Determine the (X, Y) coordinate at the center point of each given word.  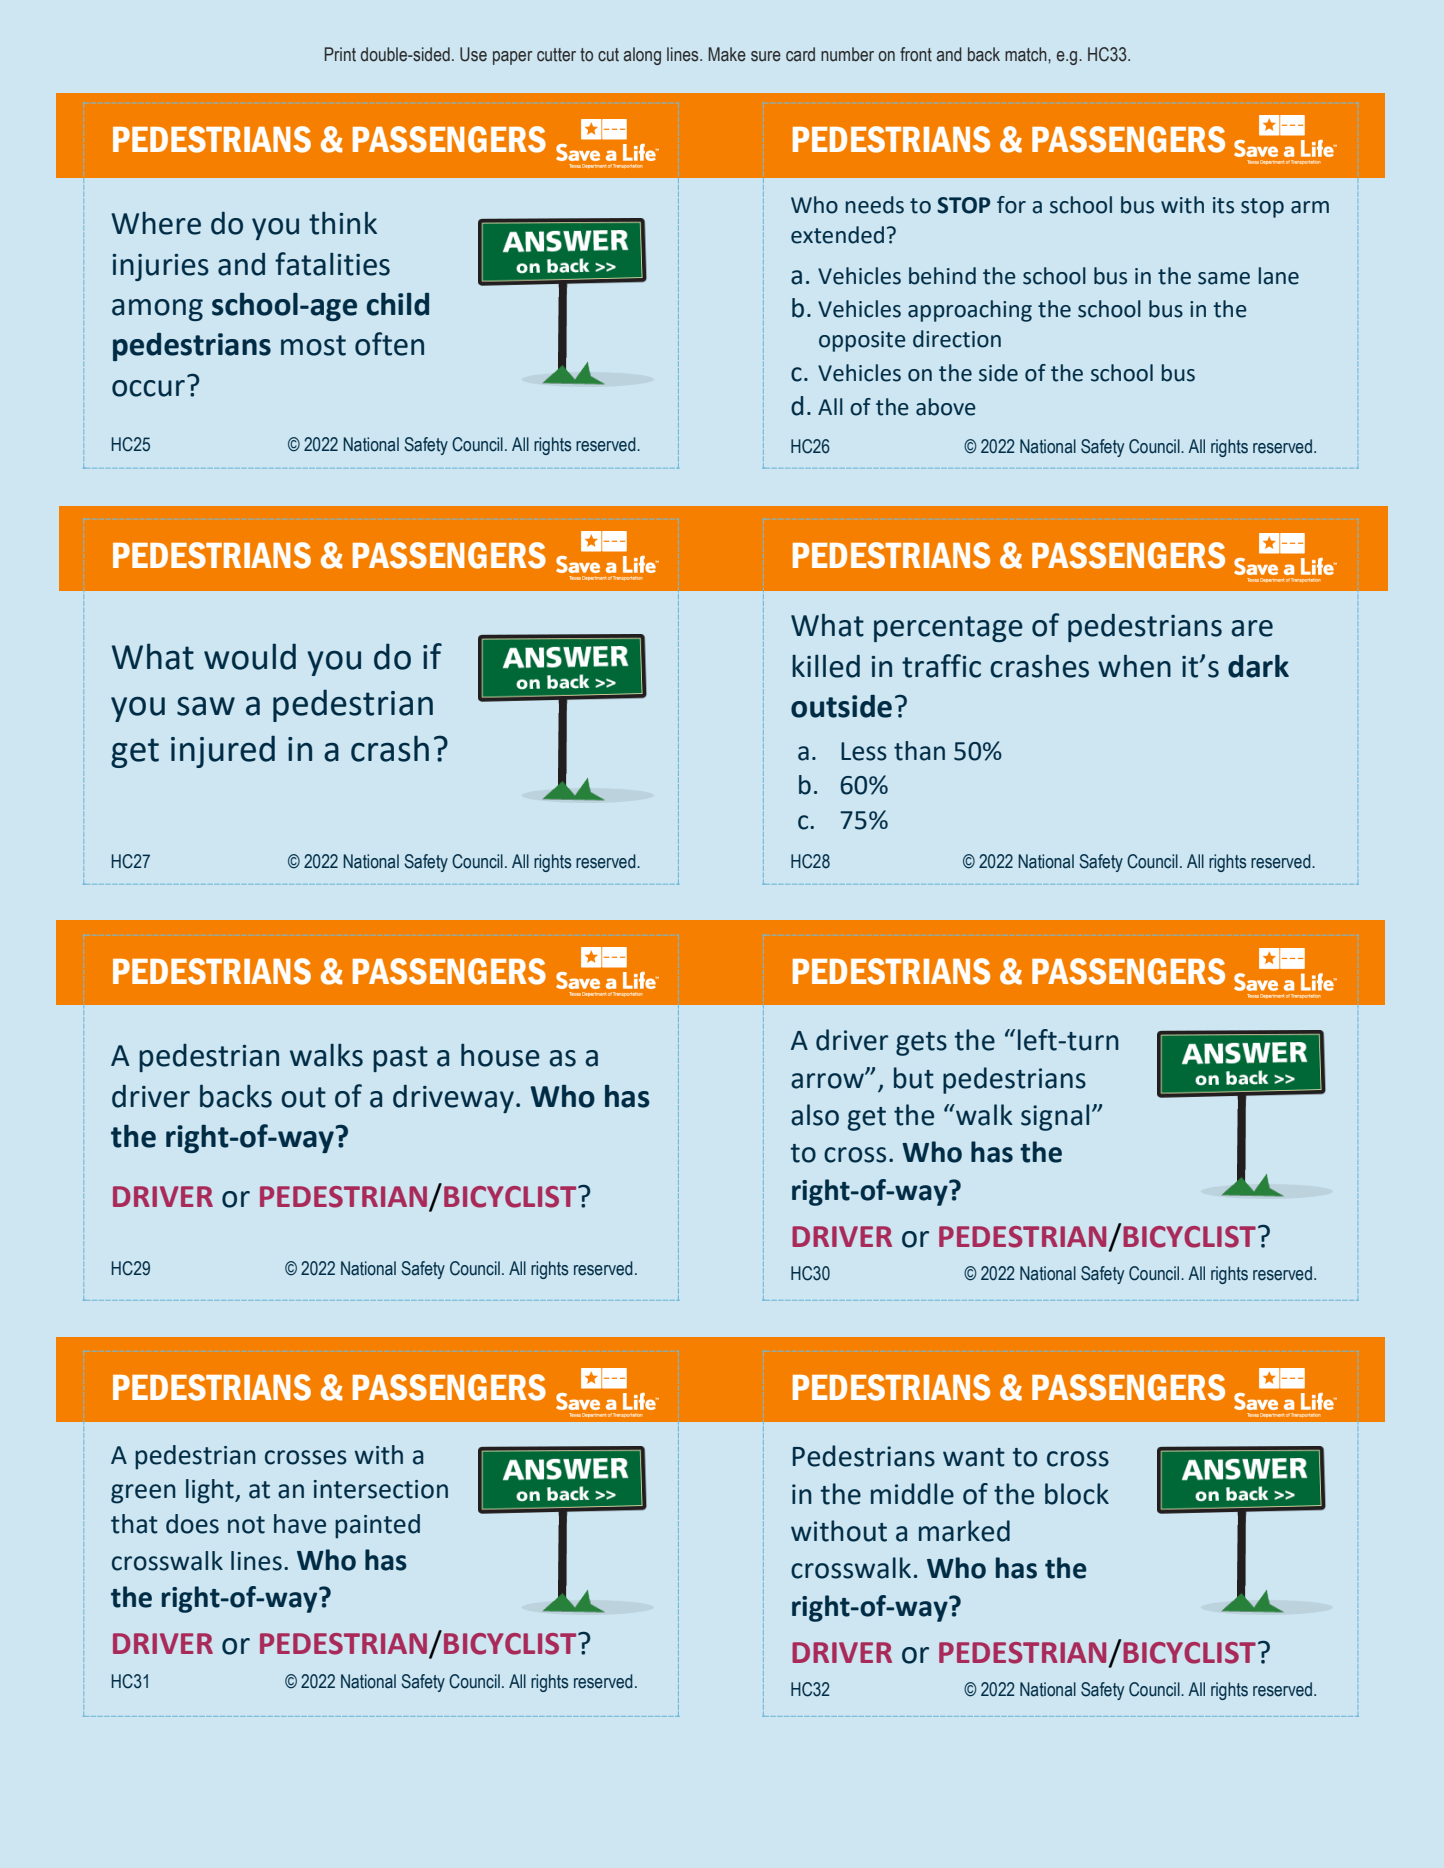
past (400, 1059)
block (1077, 1494)
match (1027, 54)
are (1252, 628)
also (815, 1115)
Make (727, 54)
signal (1055, 1117)
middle (912, 1494)
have (300, 1524)
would (250, 656)
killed (826, 666)
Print (340, 54)
